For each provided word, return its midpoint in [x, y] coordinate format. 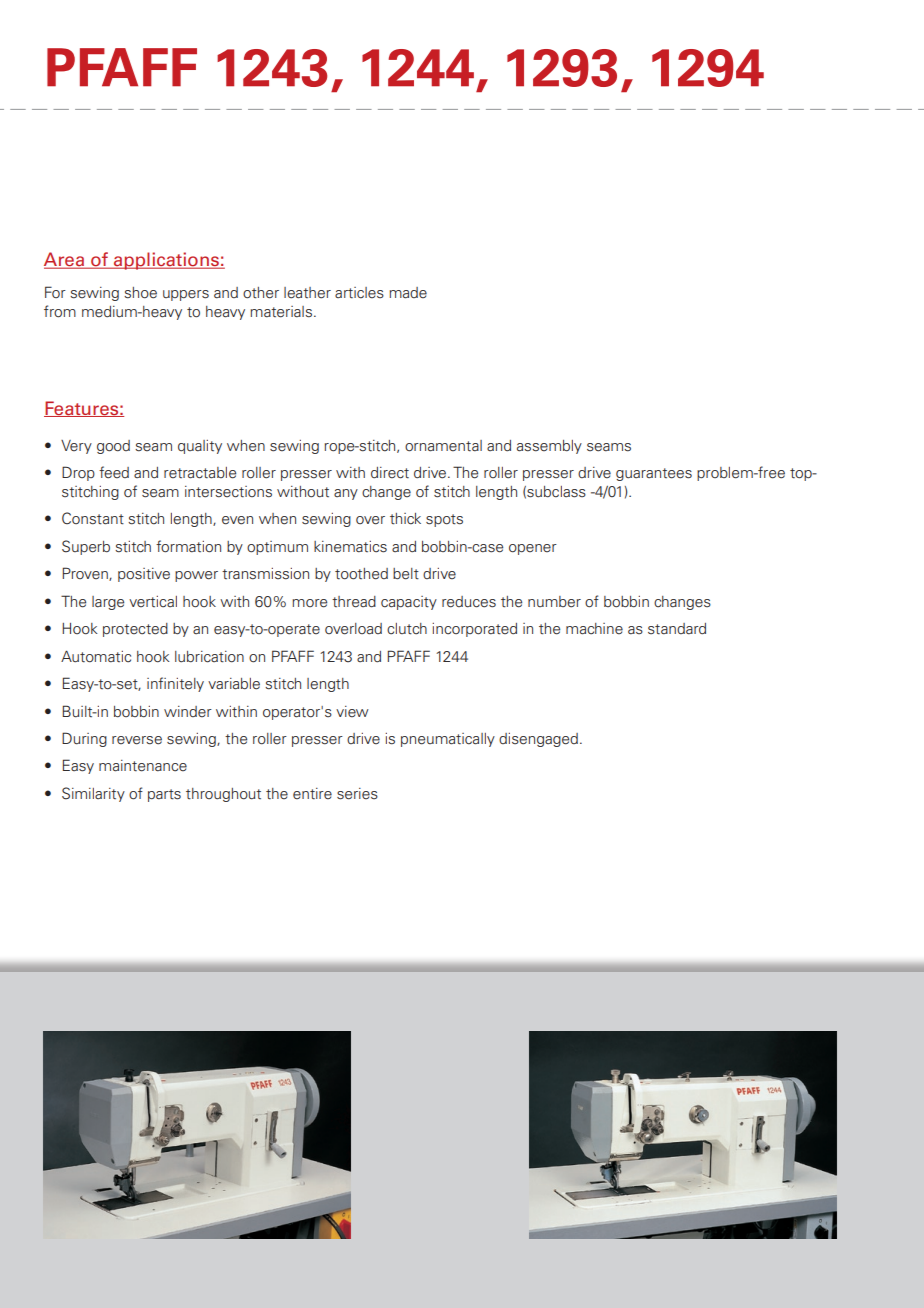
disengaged [538, 740]
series [357, 794]
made [408, 293]
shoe [140, 293]
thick [405, 519]
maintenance [143, 766]
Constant [93, 518]
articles [359, 293]
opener [533, 549]
